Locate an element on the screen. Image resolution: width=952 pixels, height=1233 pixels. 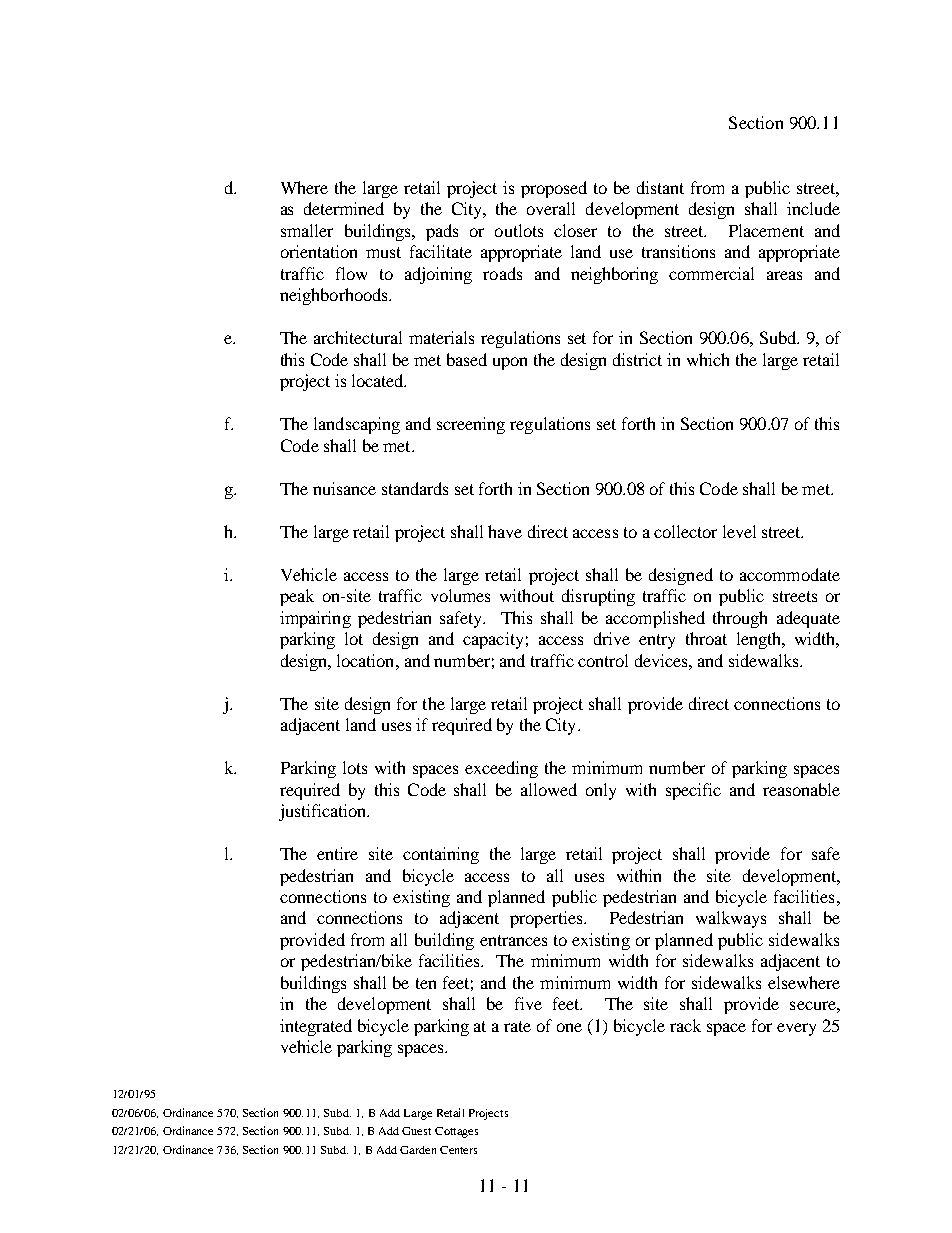
determined is located at coordinates (344, 208).
